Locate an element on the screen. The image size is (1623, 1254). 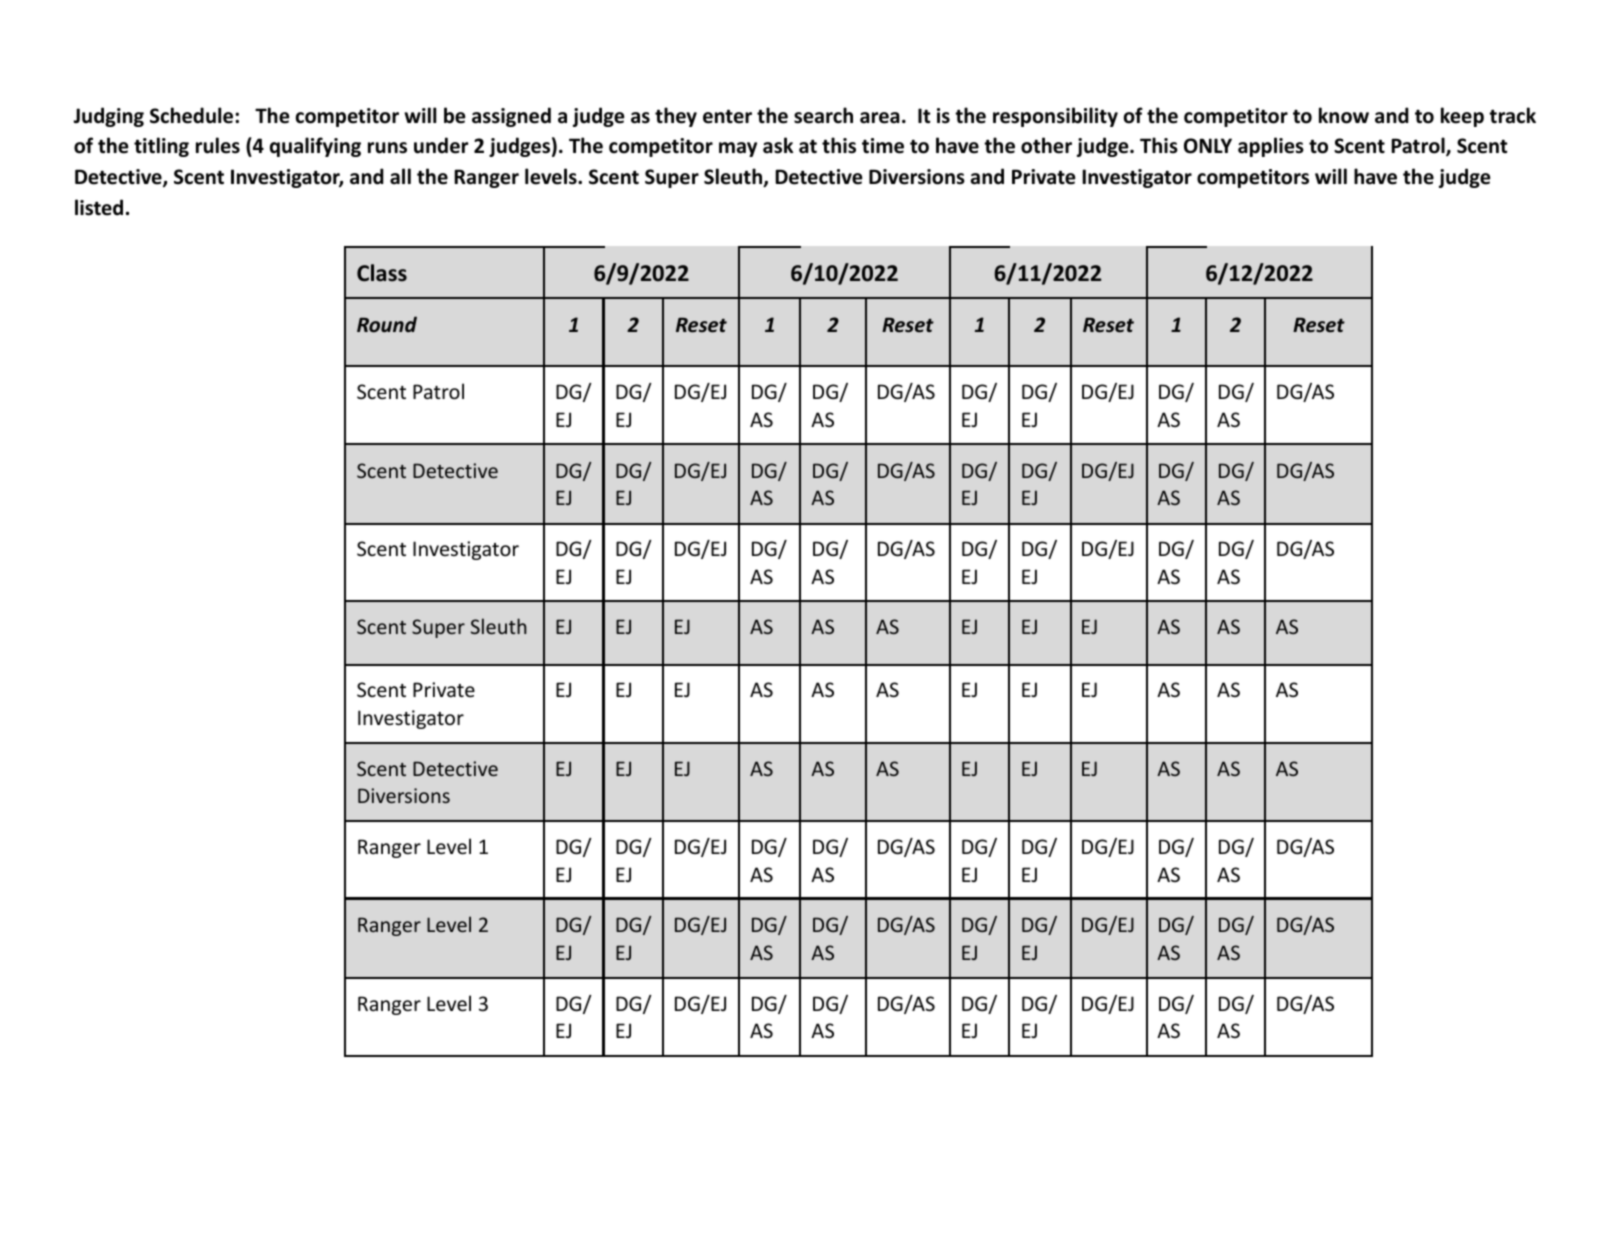
all is located at coordinates (400, 176).
